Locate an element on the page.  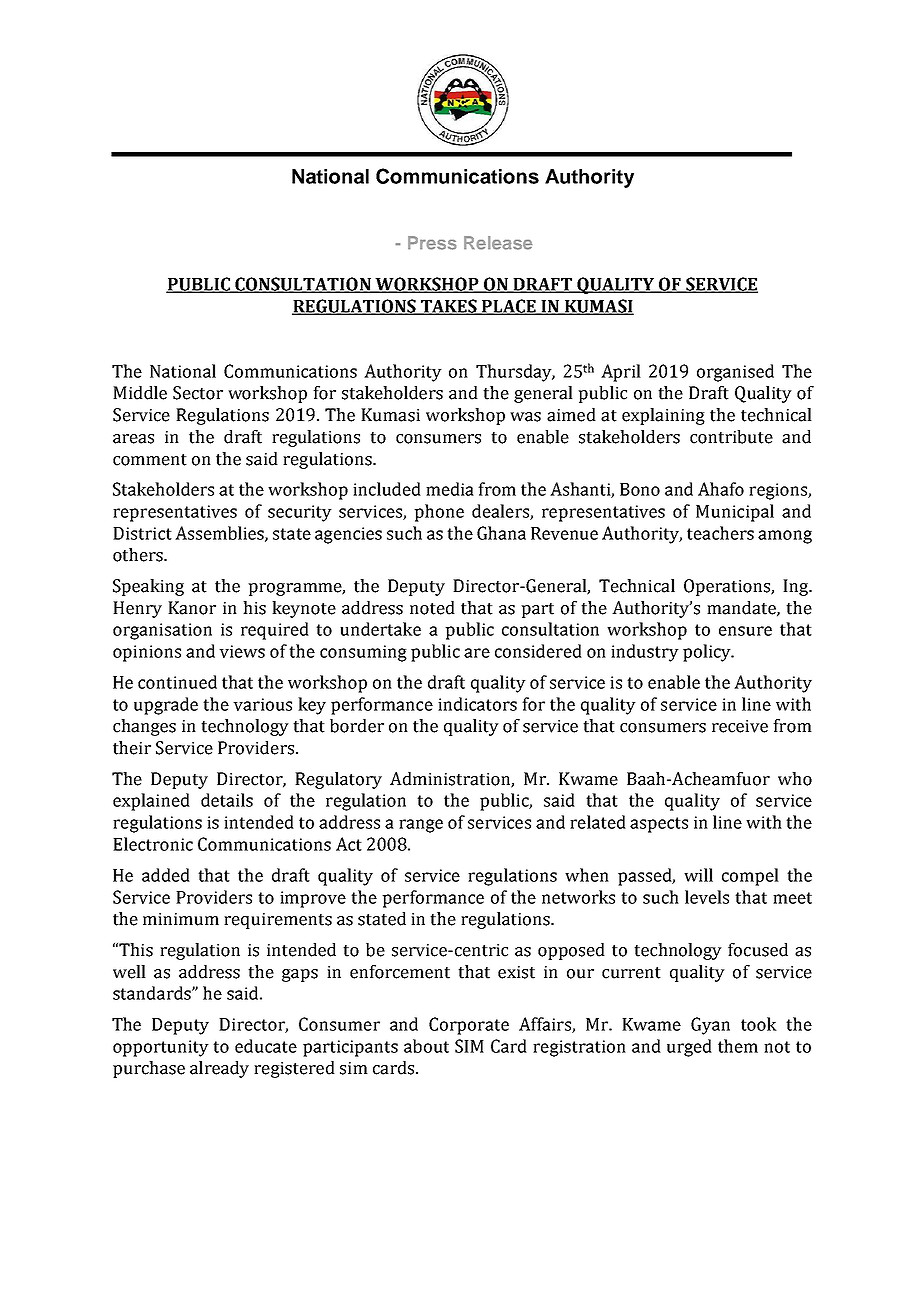
already is located at coordinates (219, 1069).
